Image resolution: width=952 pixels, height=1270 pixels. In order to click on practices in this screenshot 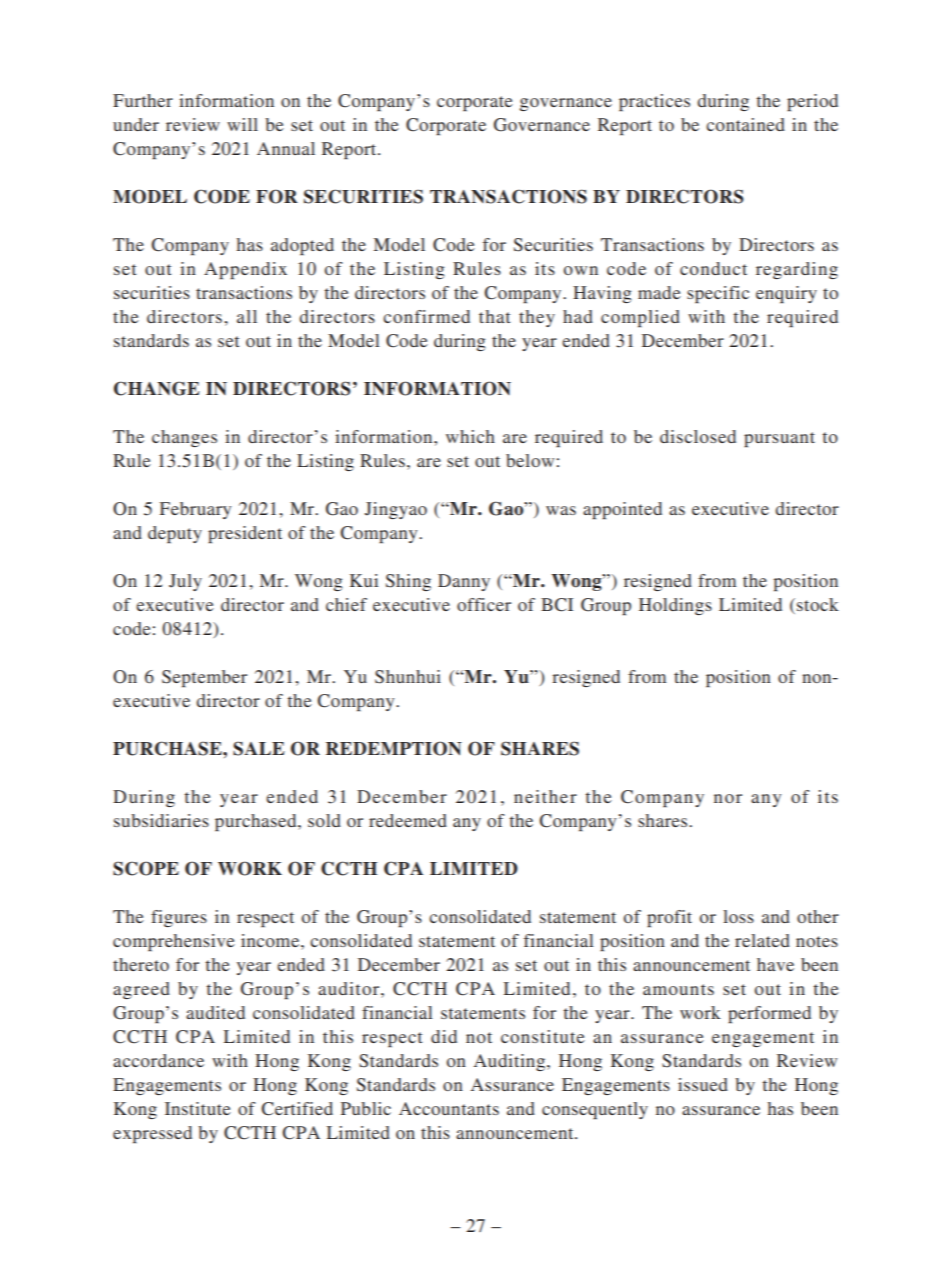, I will do `click(654, 102)`.
